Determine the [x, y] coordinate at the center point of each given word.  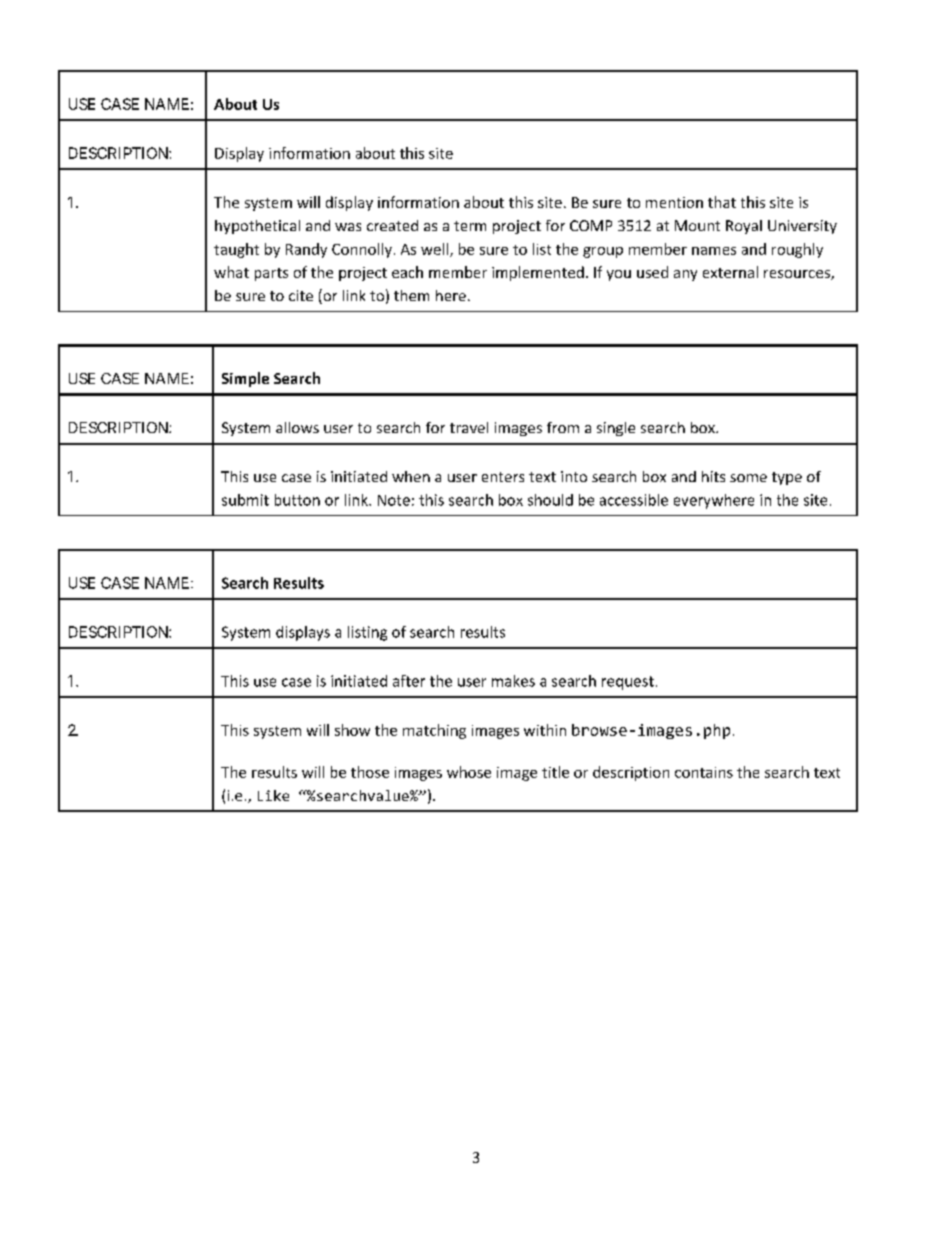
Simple [245, 379]
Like [273, 795]
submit [245, 500]
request [628, 683]
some [748, 478]
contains [704, 772]
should [550, 500]
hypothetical [257, 227]
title [555, 772]
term [470, 226]
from [563, 427]
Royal [744, 227]
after [409, 681]
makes [513, 681]
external [730, 272]
